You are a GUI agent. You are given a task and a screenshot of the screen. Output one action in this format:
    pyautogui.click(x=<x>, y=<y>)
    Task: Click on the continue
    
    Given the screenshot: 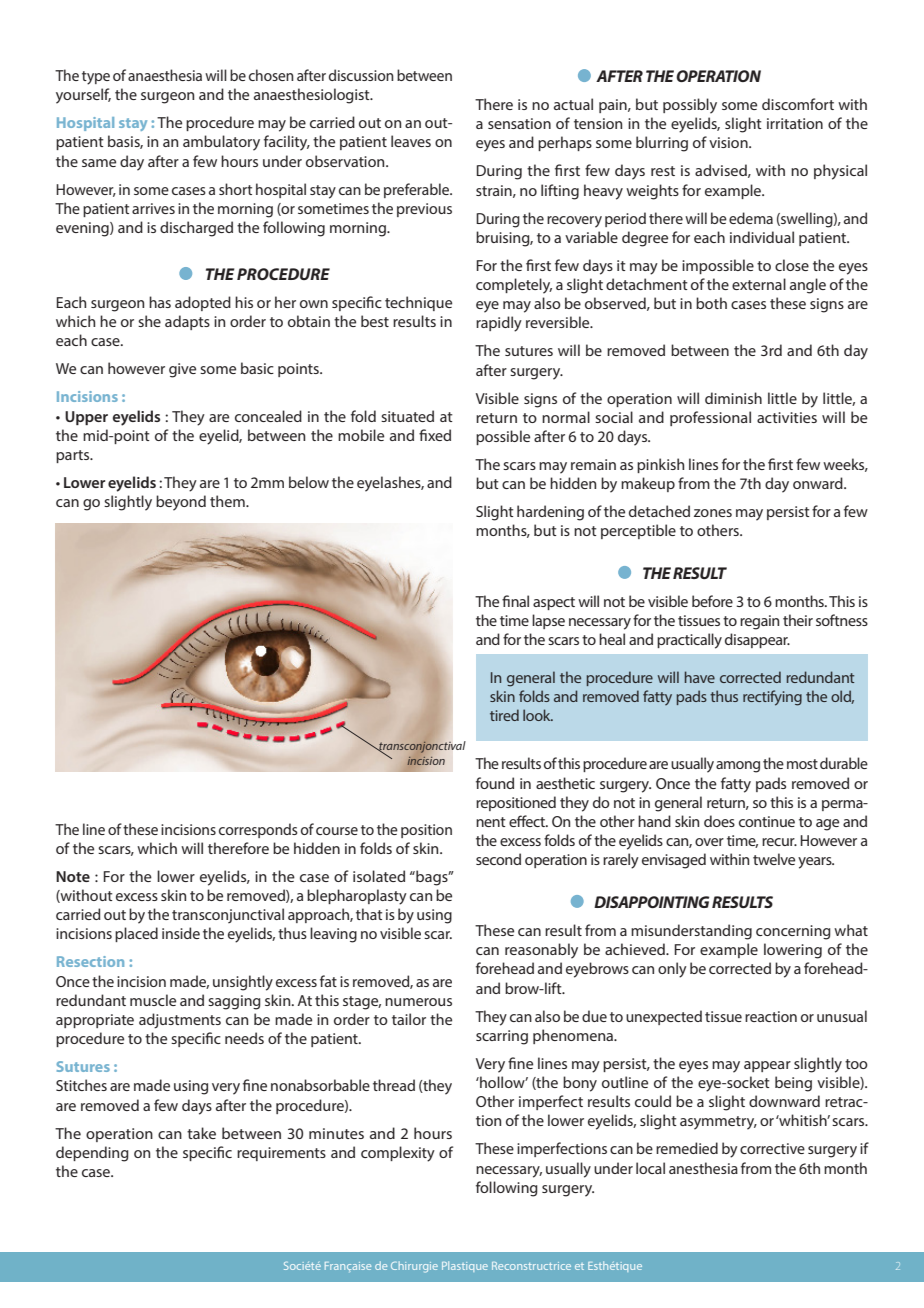 What is the action you would take?
    pyautogui.click(x=767, y=821)
